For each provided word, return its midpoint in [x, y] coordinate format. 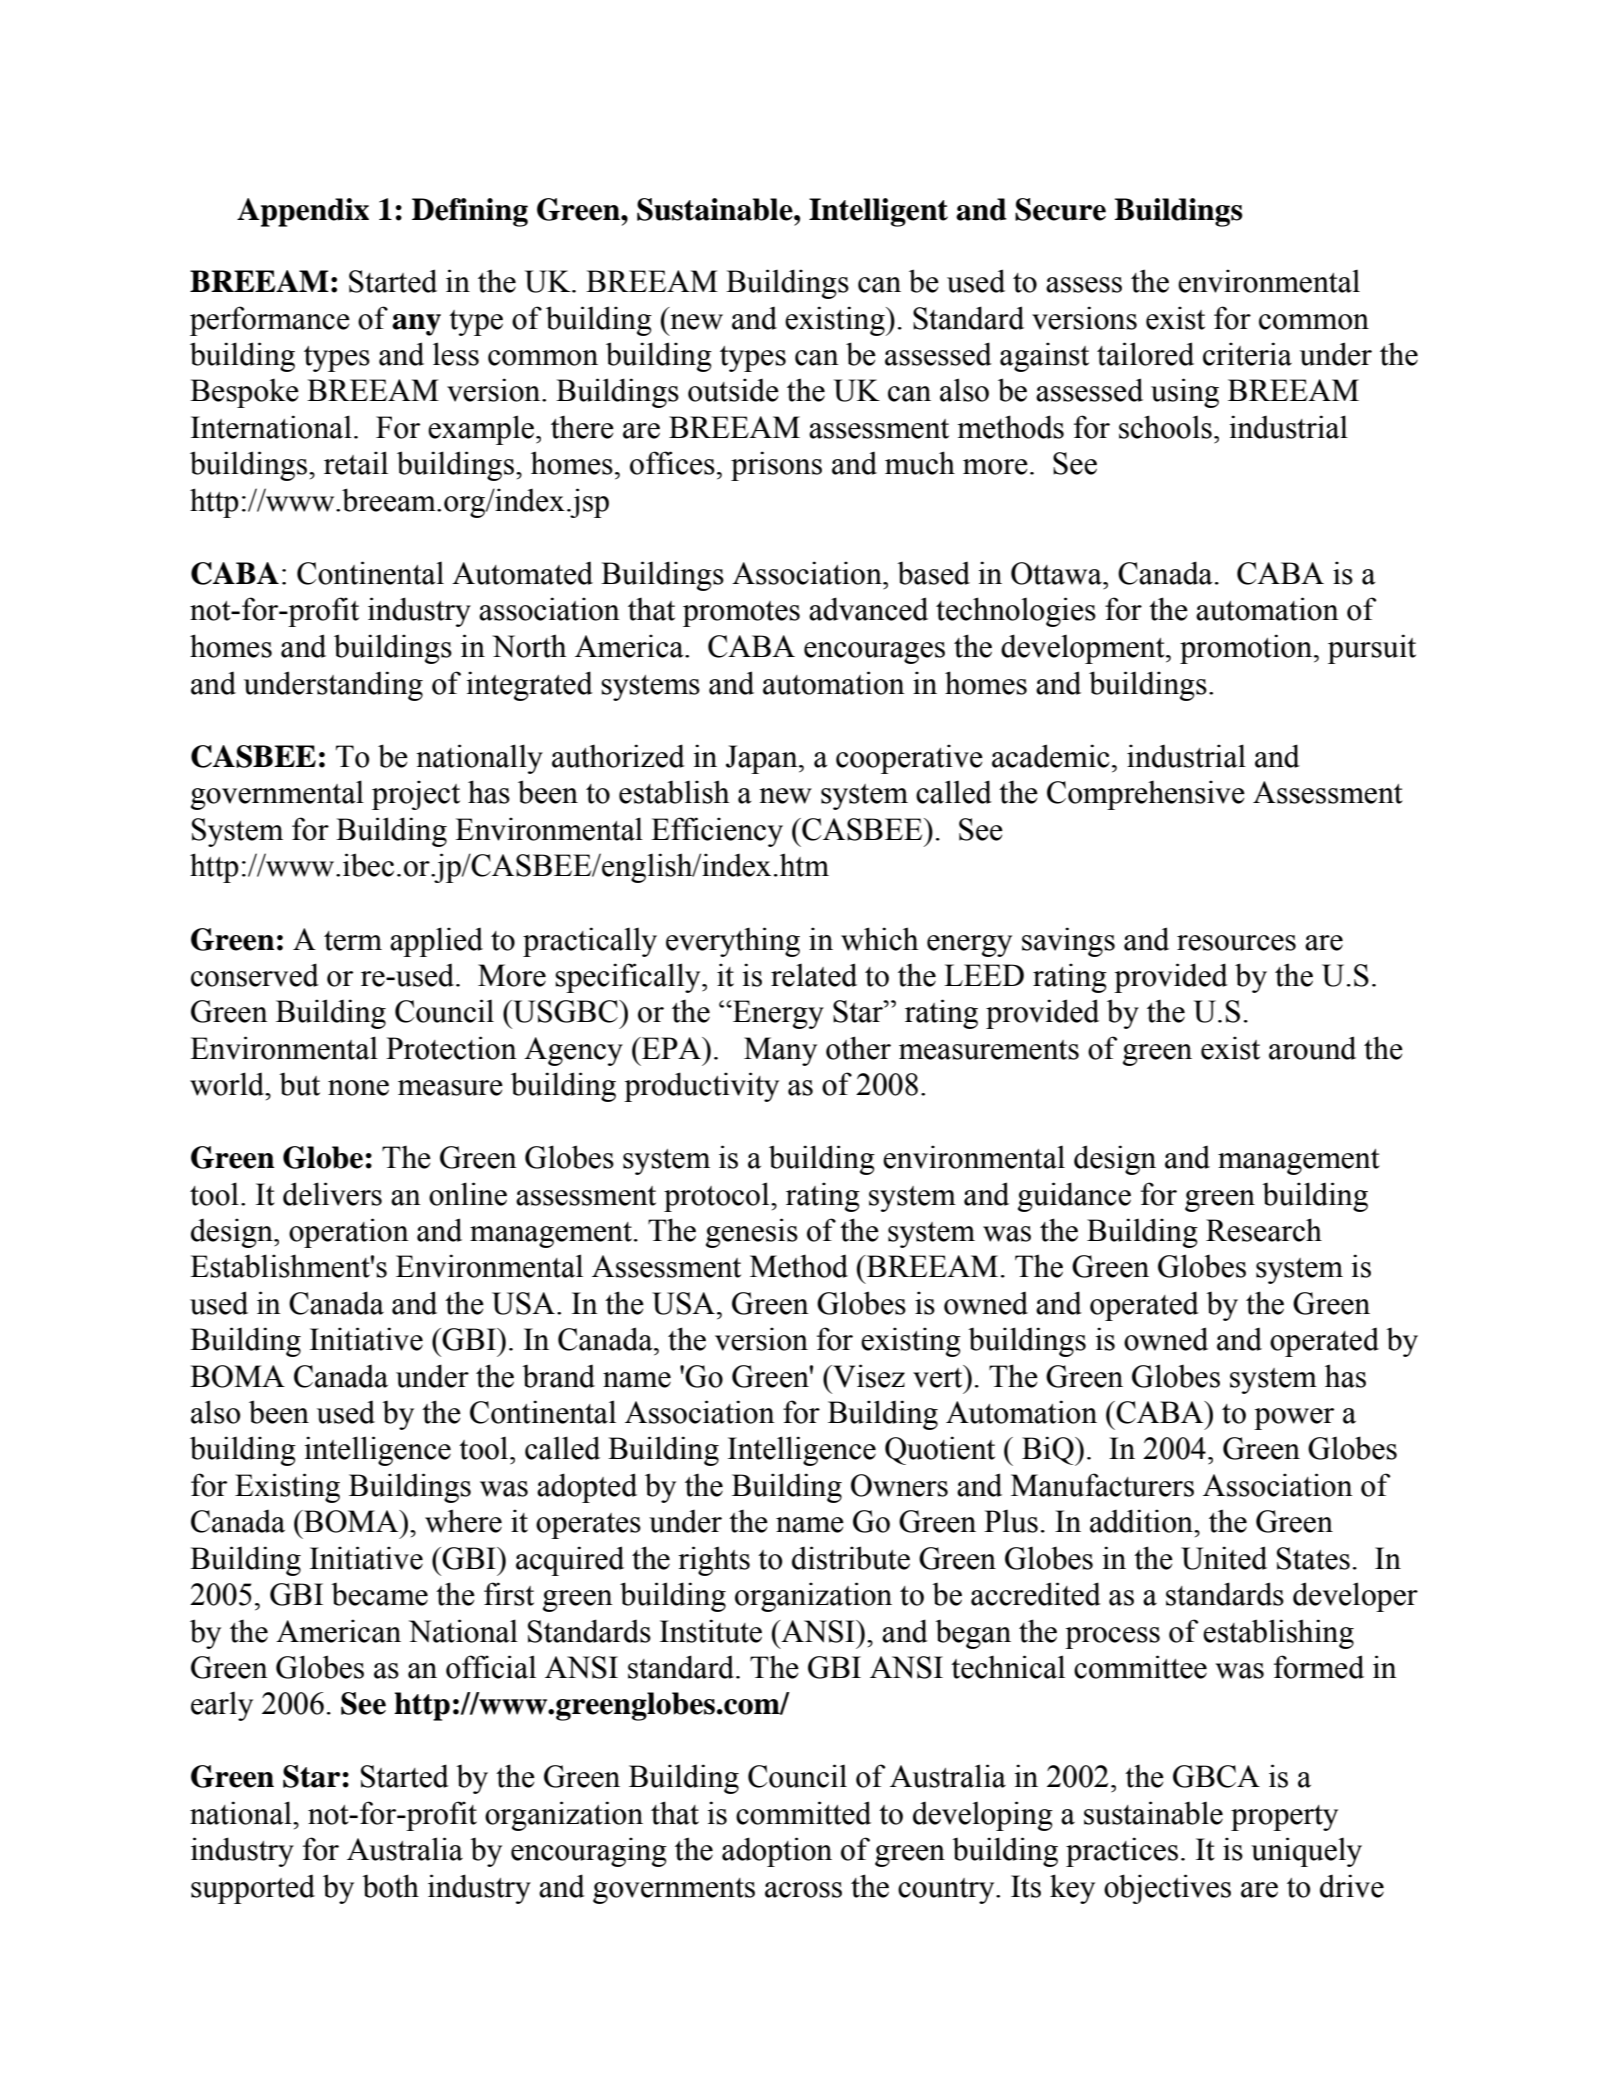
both [390, 1886]
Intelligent [878, 212]
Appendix [303, 212]
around [1312, 1048]
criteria [1247, 354]
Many [780, 1051]
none [358, 1088]
